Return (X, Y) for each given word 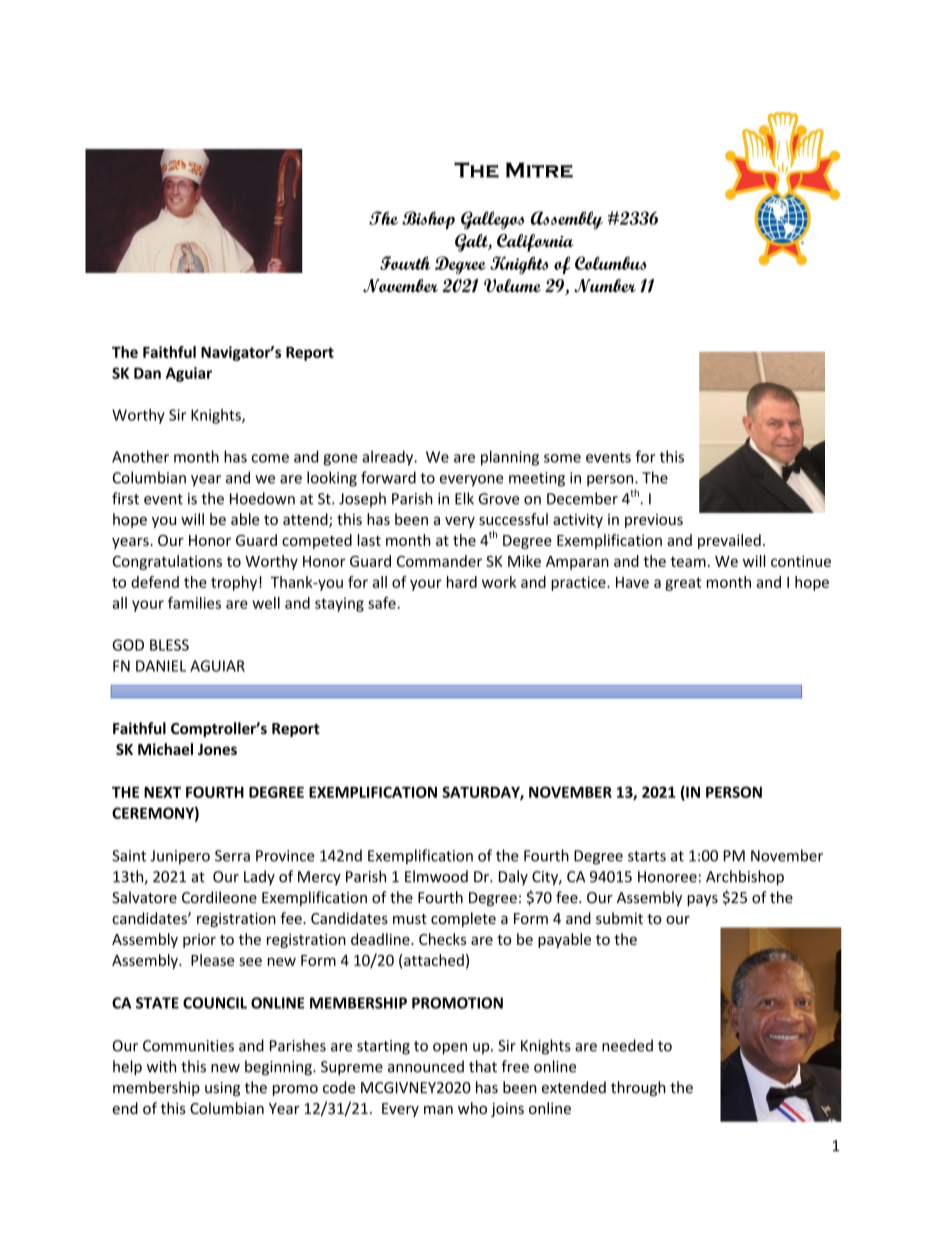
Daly (513, 877)
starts (647, 856)
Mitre (539, 170)
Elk (464, 498)
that (483, 1066)
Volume (512, 286)
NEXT (162, 792)
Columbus (611, 263)
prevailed (729, 541)
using (222, 1089)
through (638, 1088)
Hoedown (262, 498)
